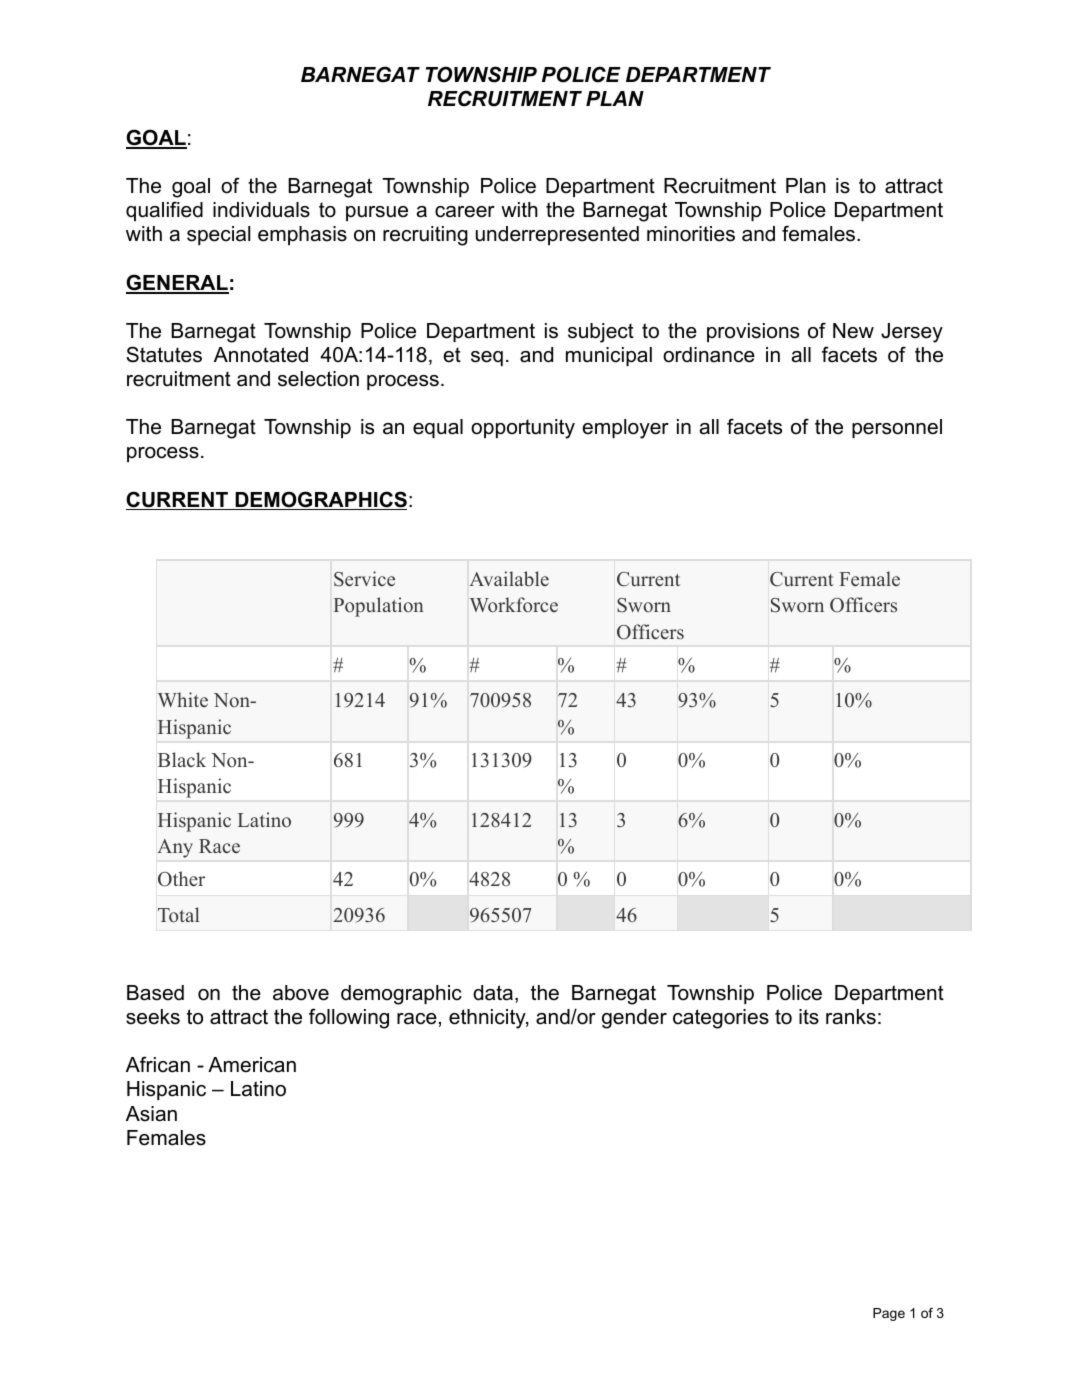 Image resolution: width=1070 pixels, height=1384 pixels. What do you see at coordinates (897, 428) in the screenshot?
I see `personnel` at bounding box center [897, 428].
